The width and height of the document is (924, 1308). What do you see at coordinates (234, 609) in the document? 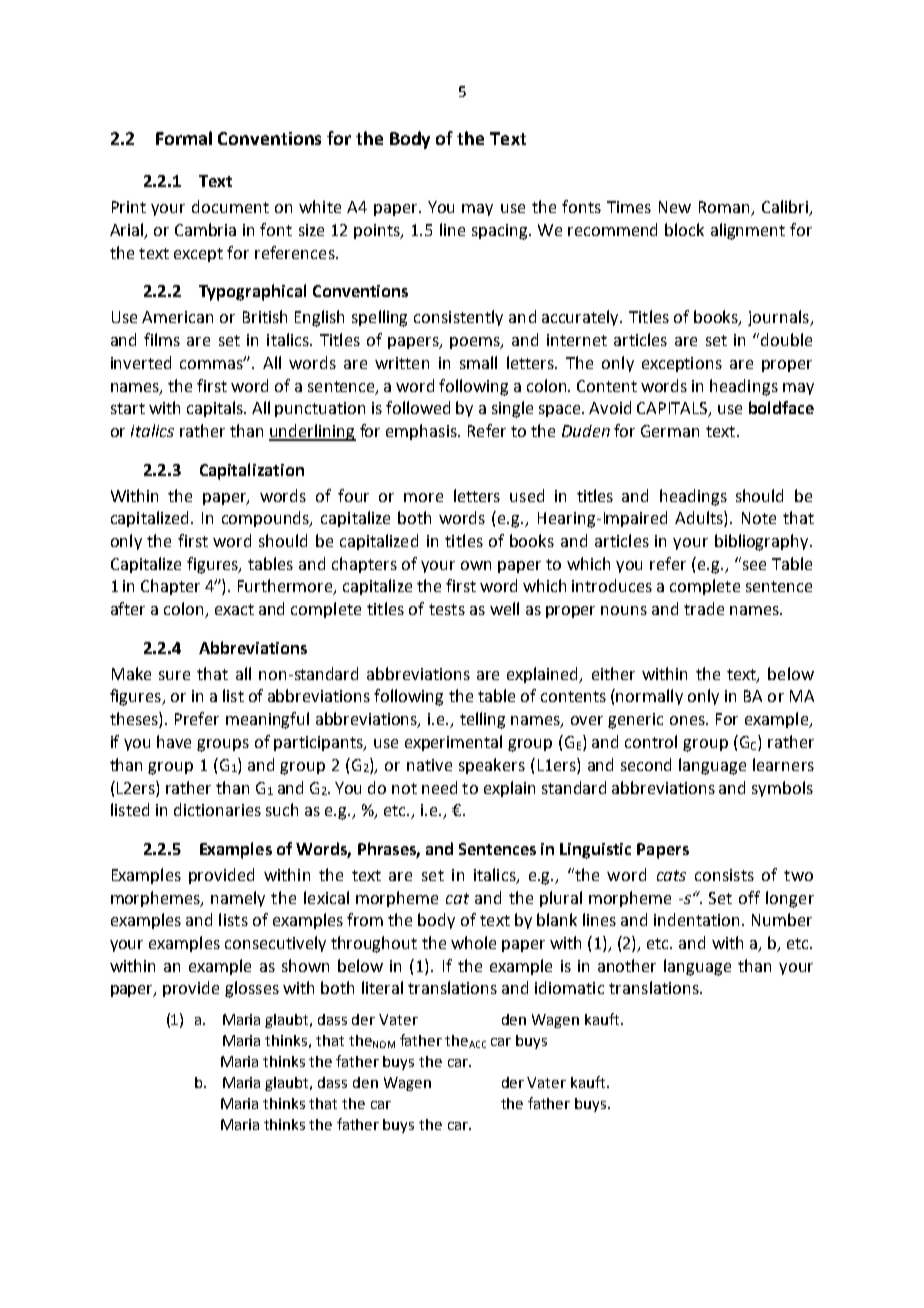
I see `exact` at bounding box center [234, 609].
